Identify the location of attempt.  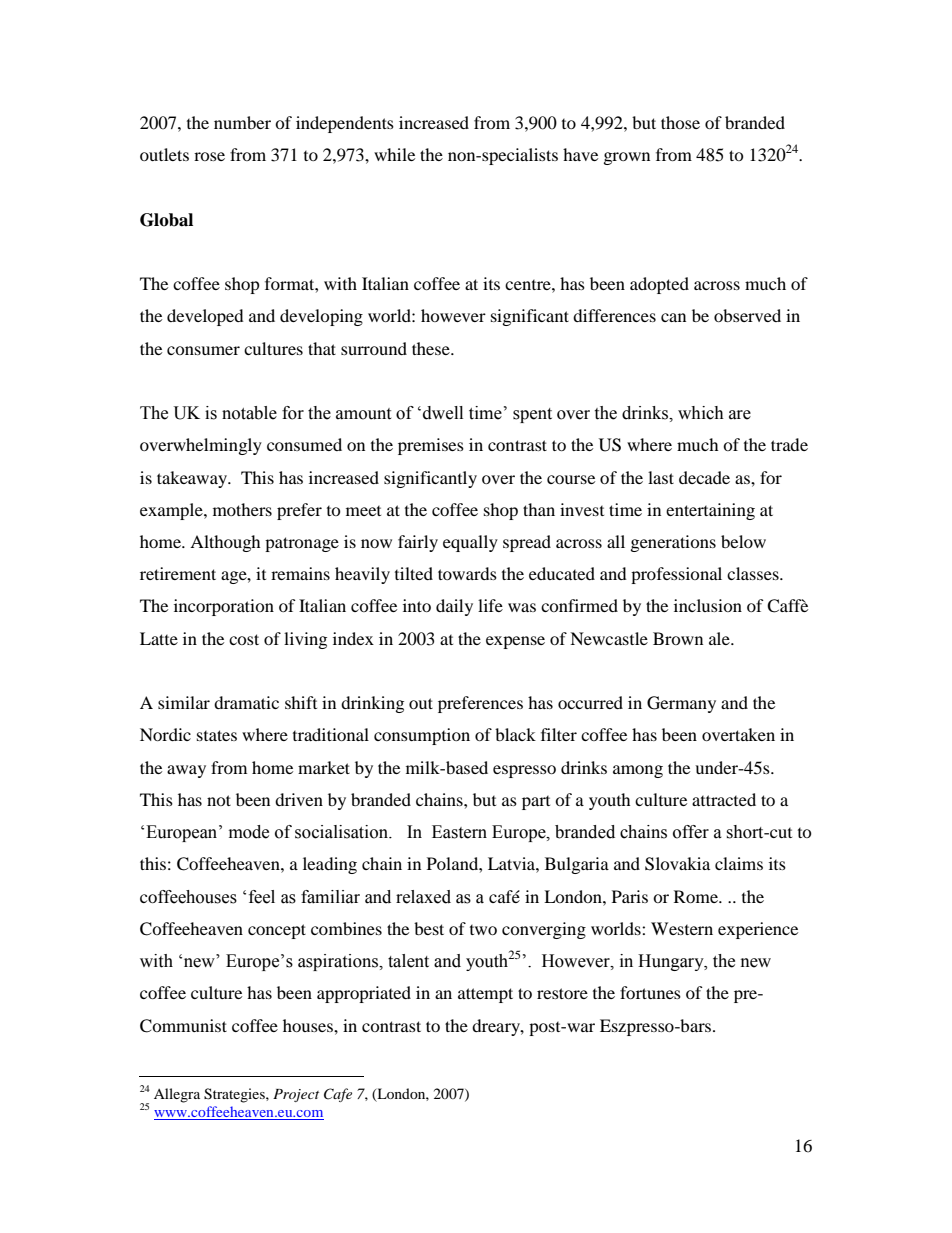
(485, 995).
